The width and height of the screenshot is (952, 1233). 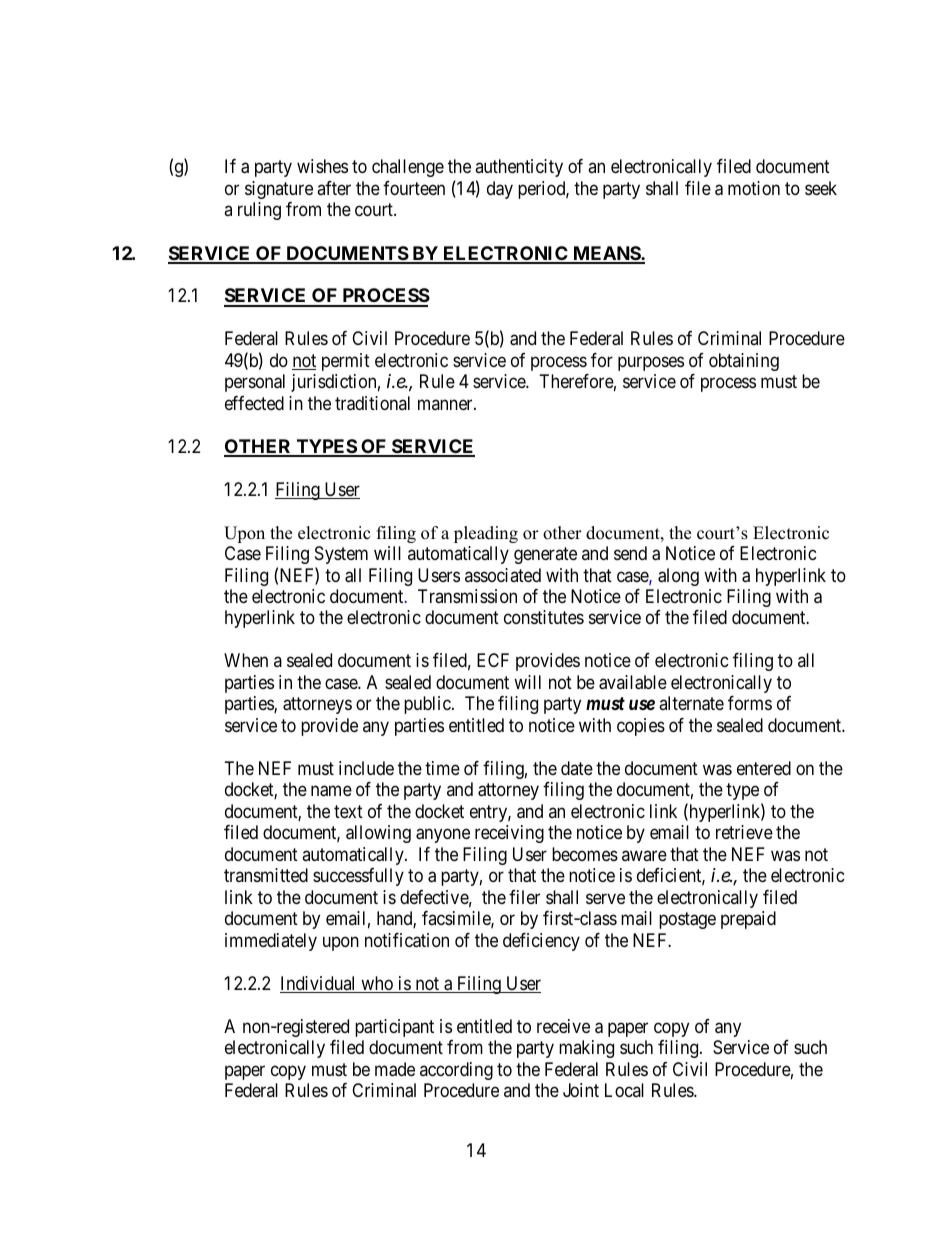 What do you see at coordinates (500, 190) in the screenshot?
I see `day` at bounding box center [500, 190].
